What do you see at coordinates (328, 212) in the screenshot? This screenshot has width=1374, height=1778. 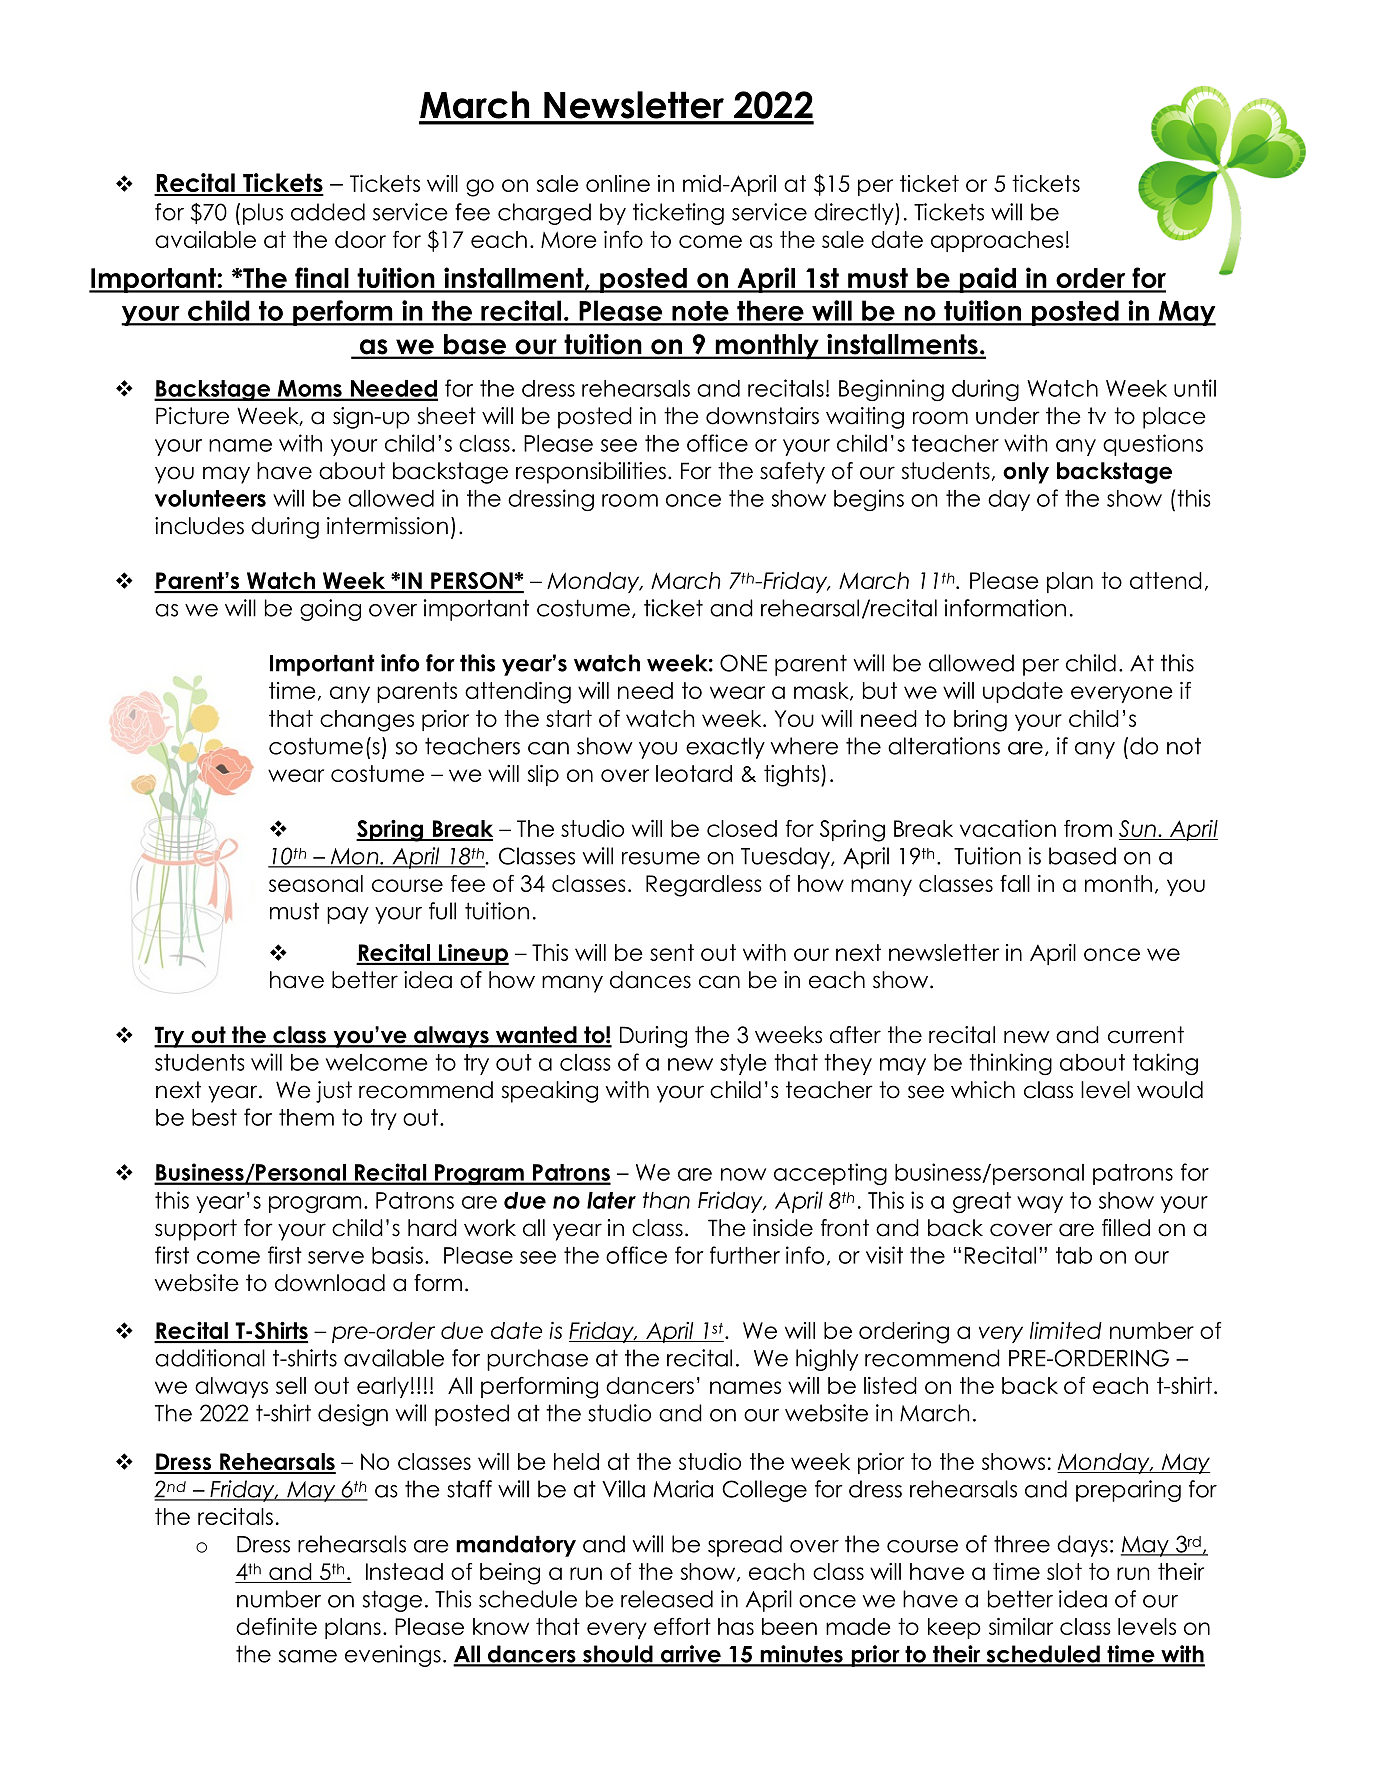 I see `added` at bounding box center [328, 212].
